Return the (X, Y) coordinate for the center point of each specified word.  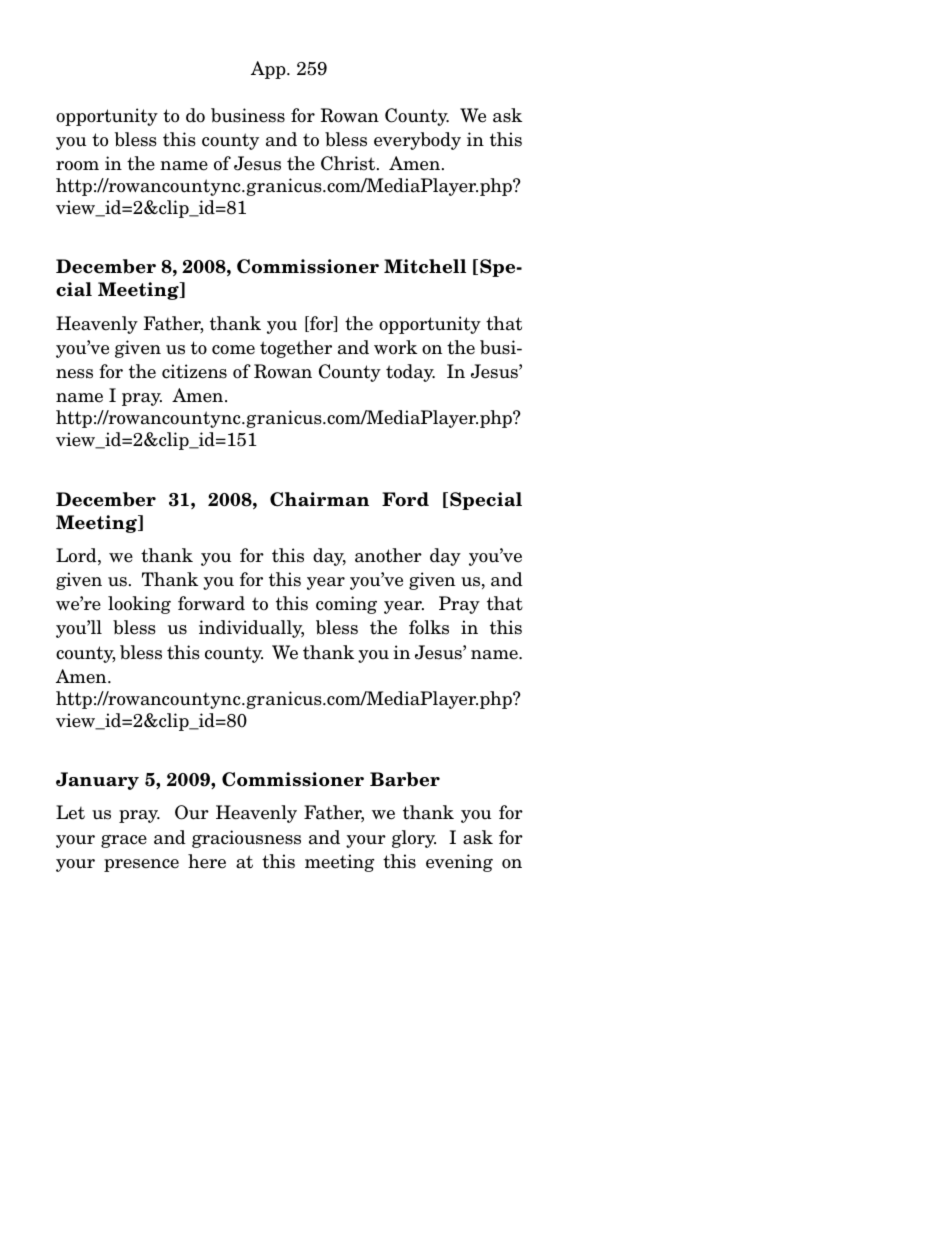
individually (251, 629)
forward (211, 603)
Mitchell (425, 266)
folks (429, 627)
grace (124, 841)
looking (139, 605)
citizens (194, 371)
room (77, 166)
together (296, 349)
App (269, 70)
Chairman (319, 499)
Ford (405, 499)
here (207, 861)
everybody (417, 141)
